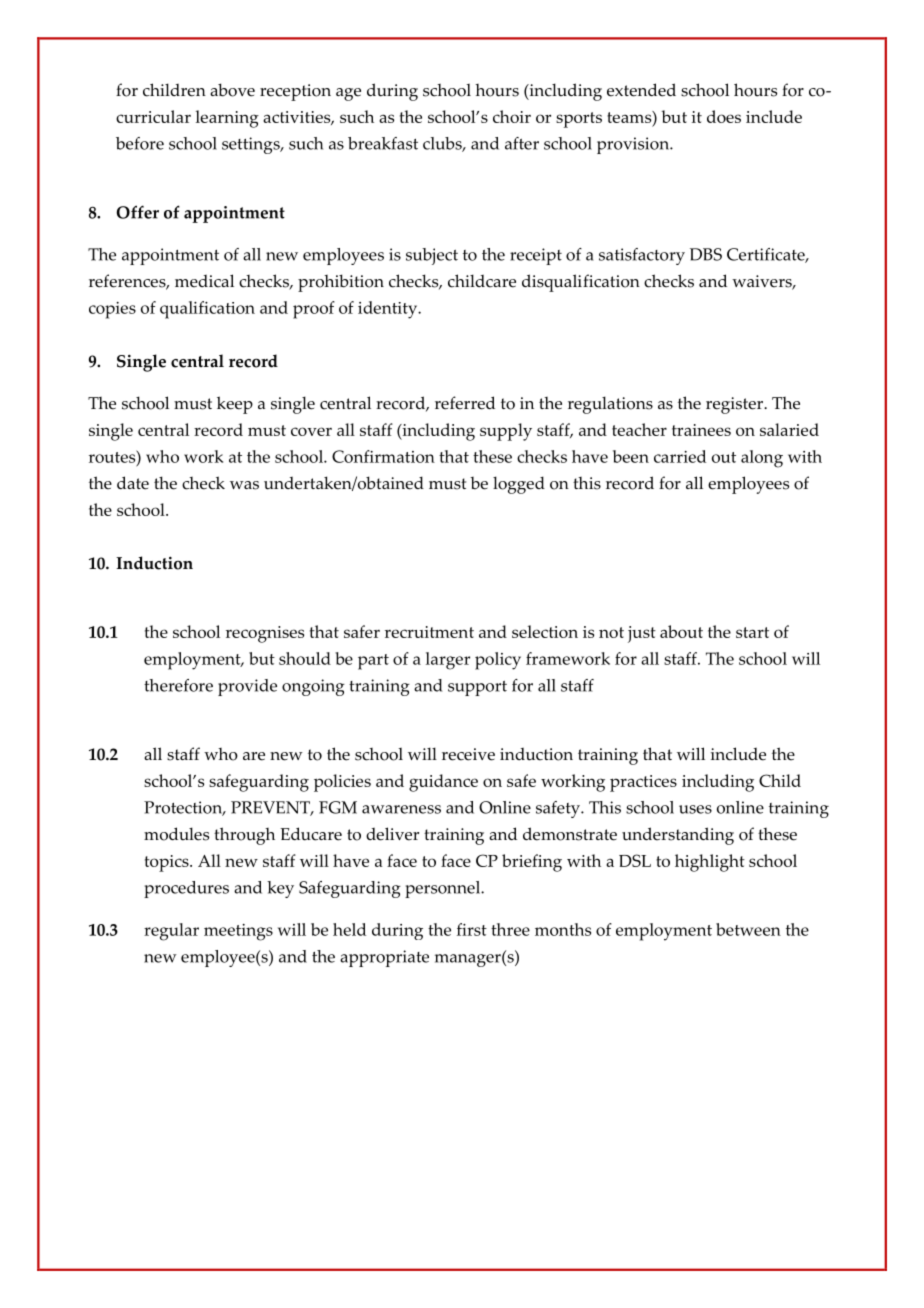 Image resolution: width=924 pixels, height=1308 pixels. Describe the element at coordinates (643, 783) in the page. I see `practices` at that location.
